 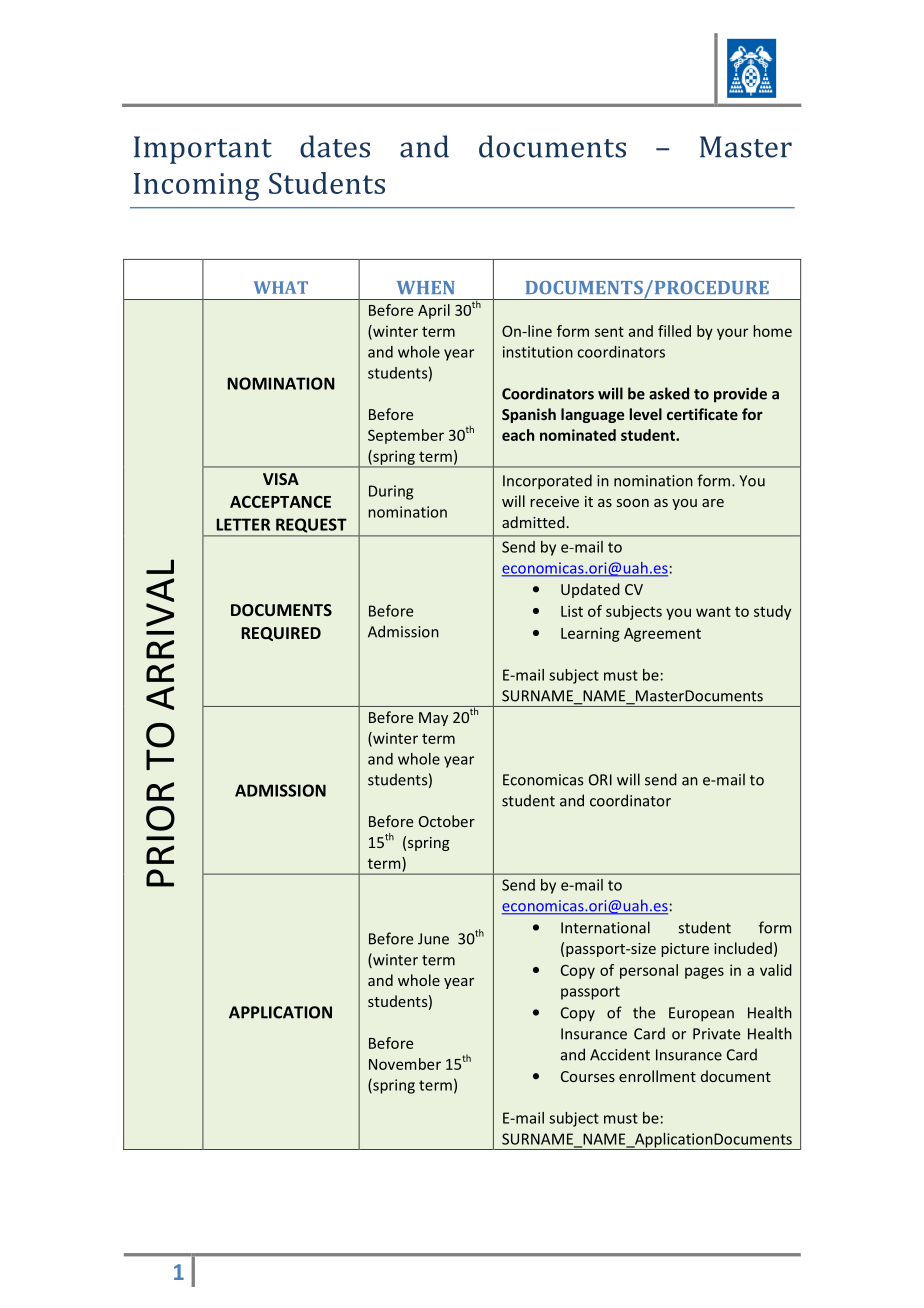 What do you see at coordinates (713, 611) in the document?
I see `want` at bounding box center [713, 611].
